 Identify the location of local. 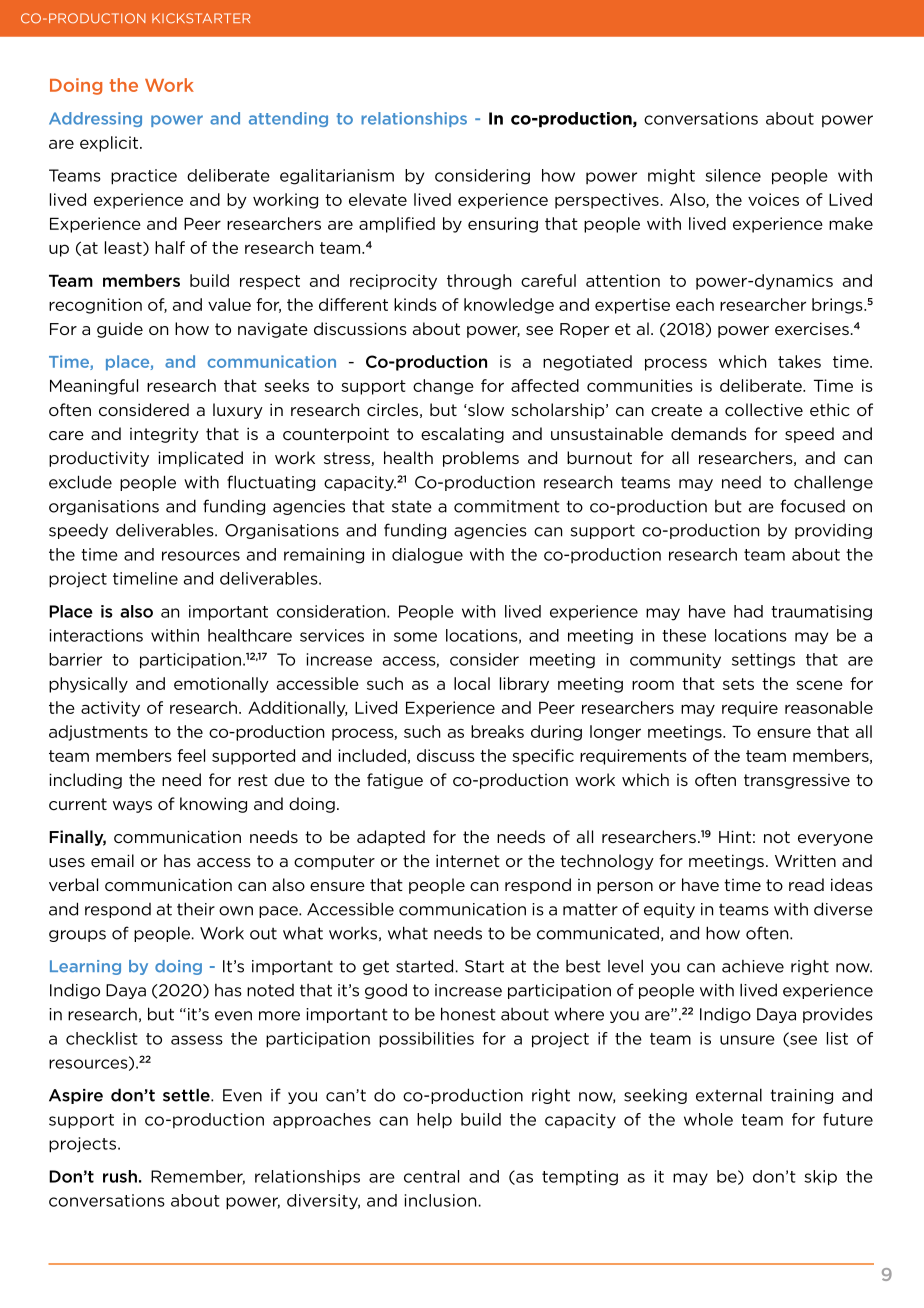
(472, 683).
